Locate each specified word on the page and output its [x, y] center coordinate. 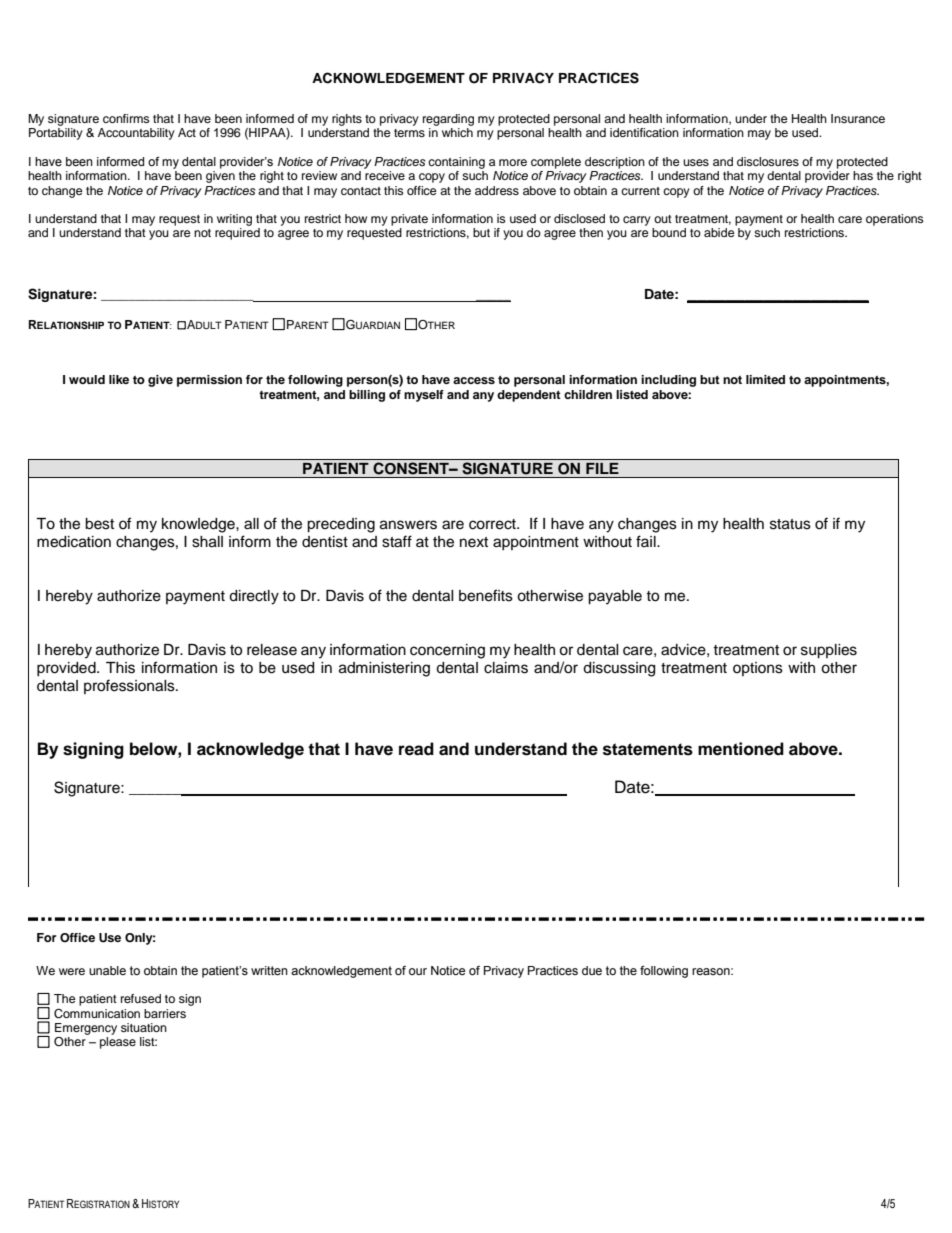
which [457, 132]
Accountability [136, 134]
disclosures [768, 161]
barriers [165, 1013]
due [592, 970]
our [418, 971]
